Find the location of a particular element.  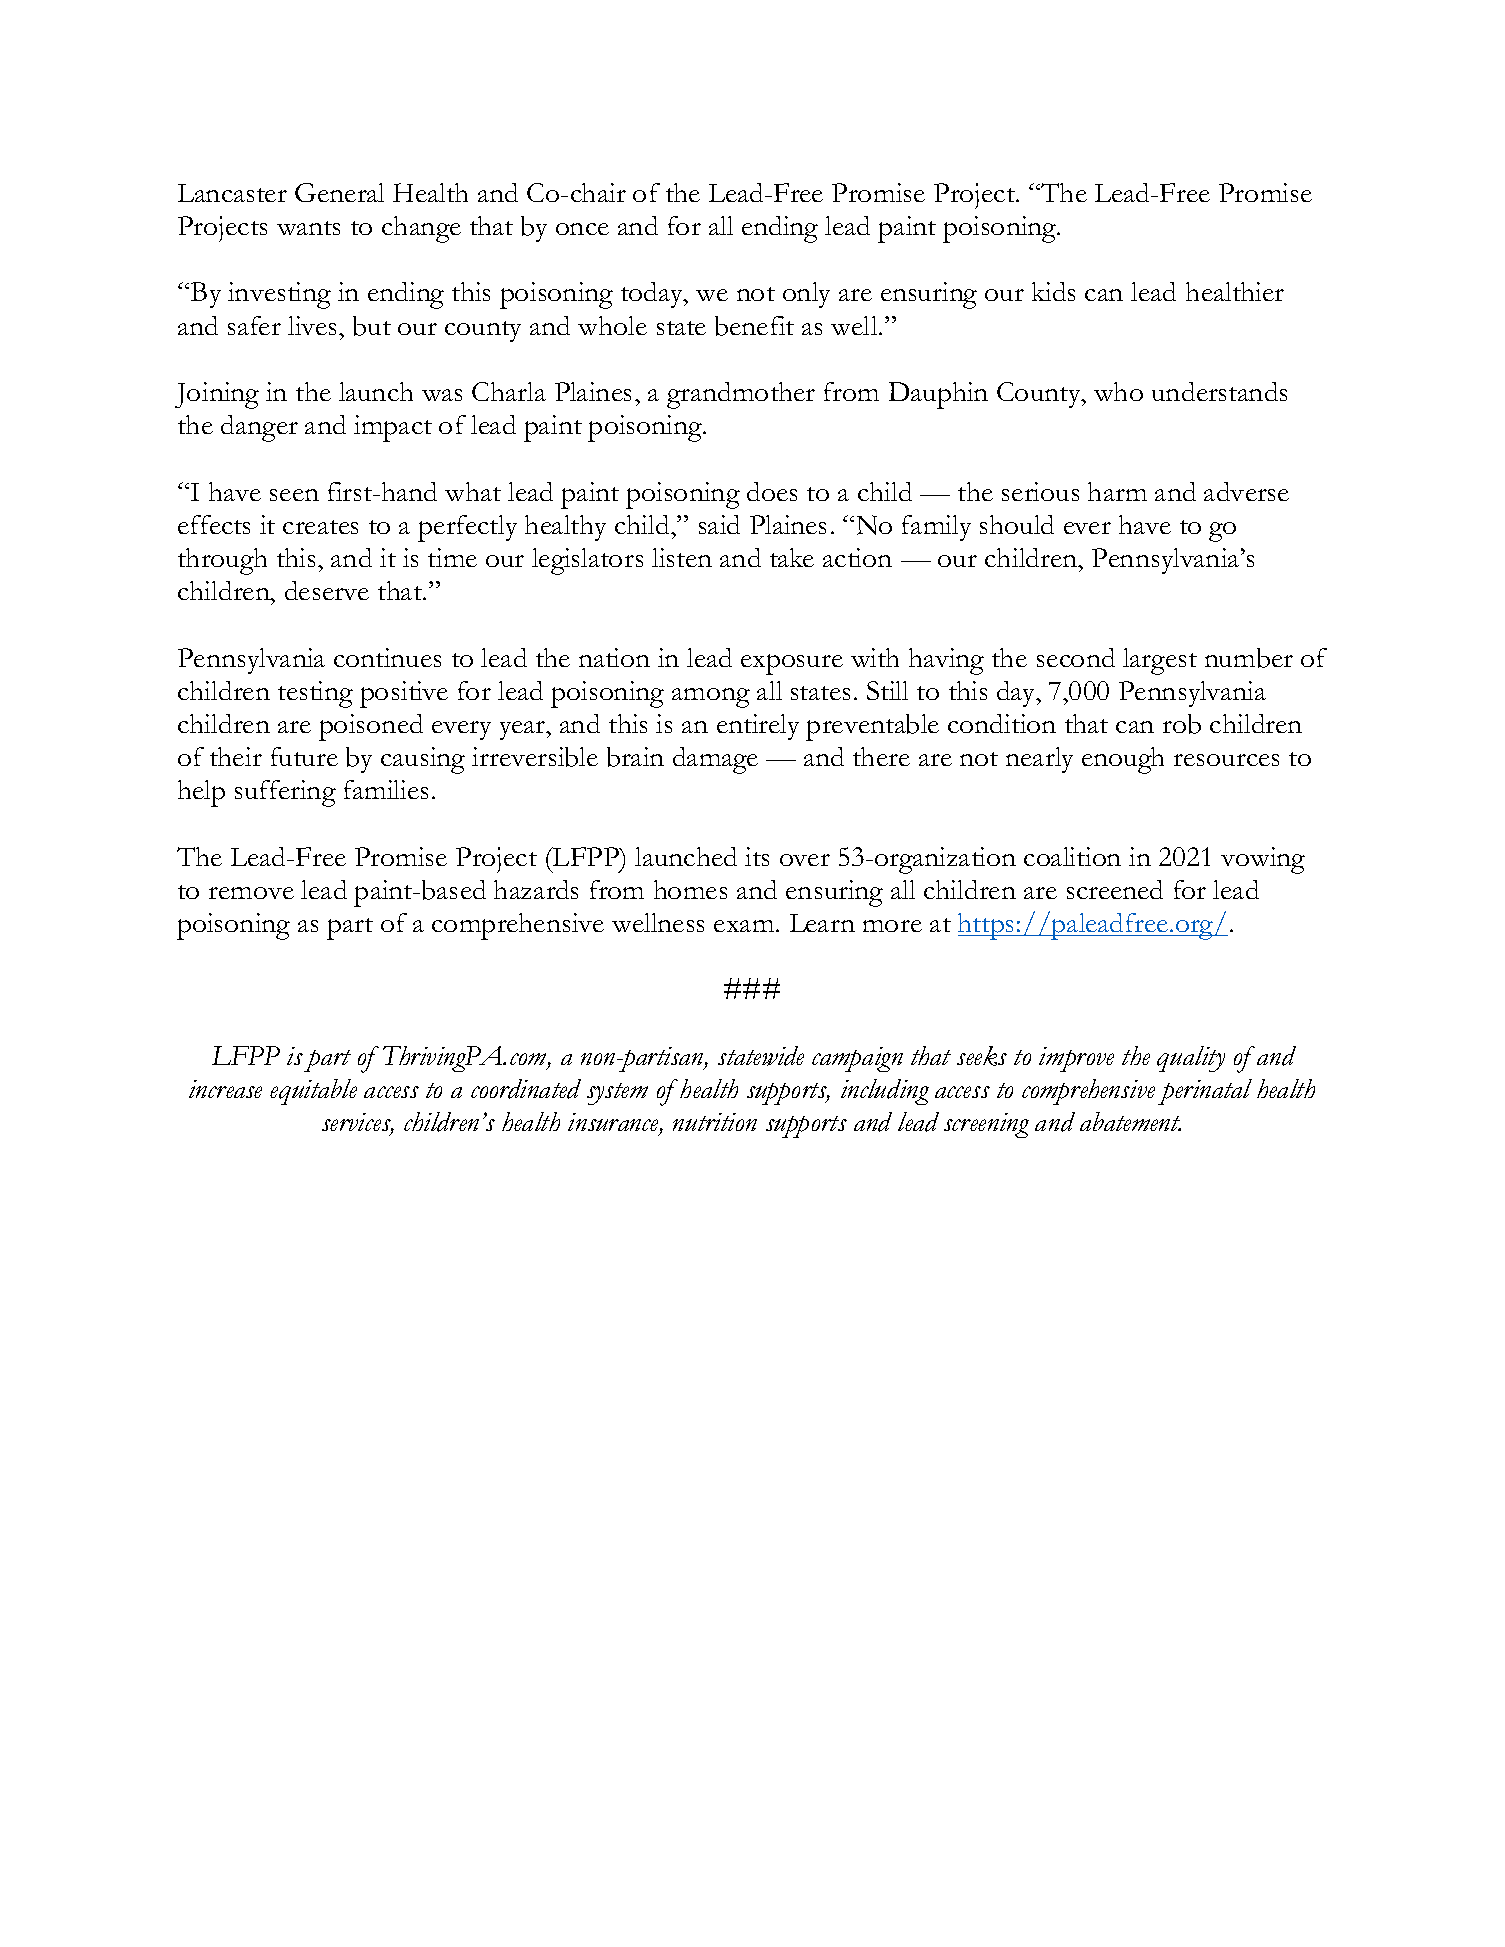

wants is located at coordinates (308, 228).
